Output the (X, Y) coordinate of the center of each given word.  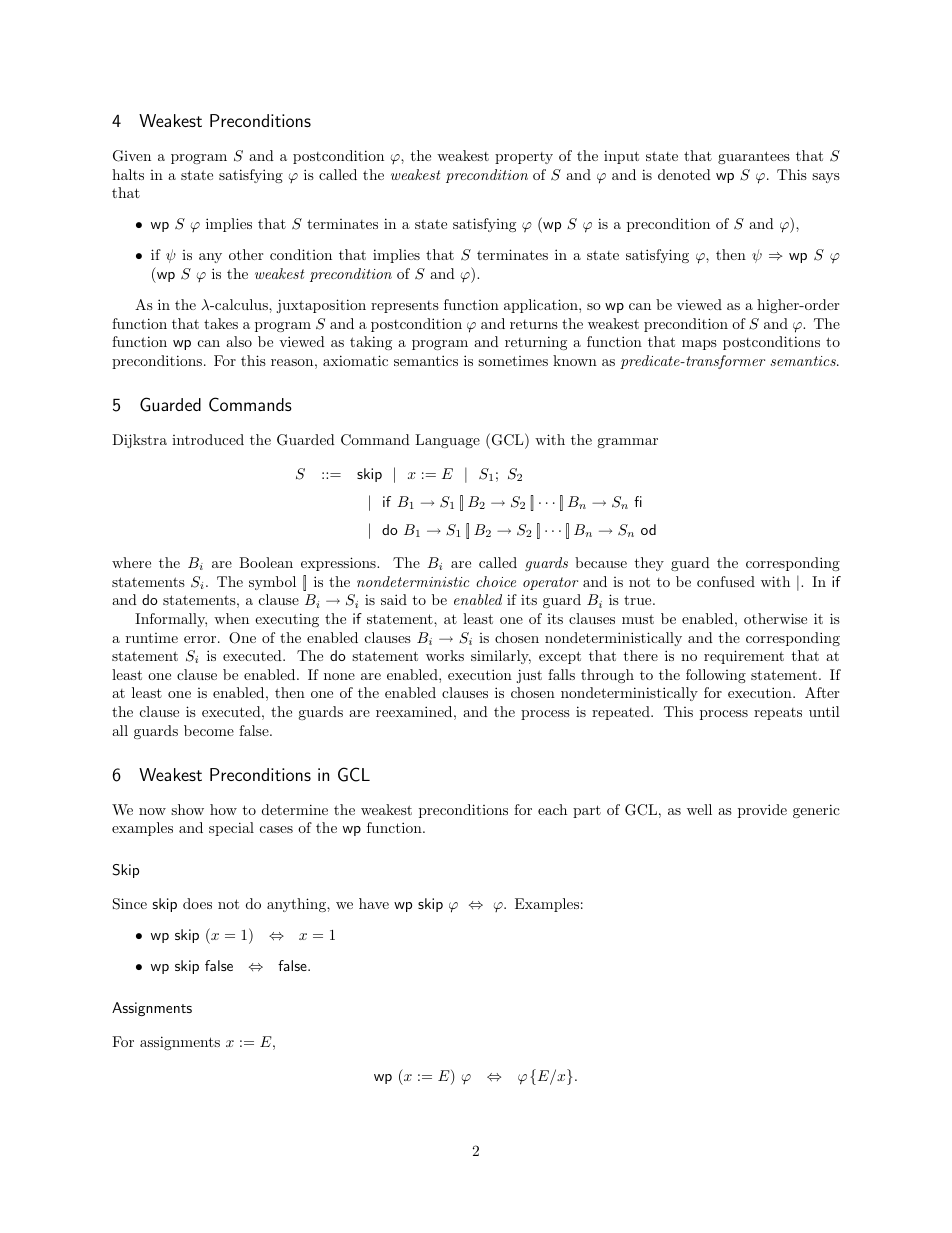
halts (128, 174)
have (374, 903)
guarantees (754, 157)
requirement (744, 657)
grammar (627, 443)
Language (447, 441)
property (524, 158)
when (231, 618)
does (197, 903)
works (445, 655)
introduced (208, 439)
